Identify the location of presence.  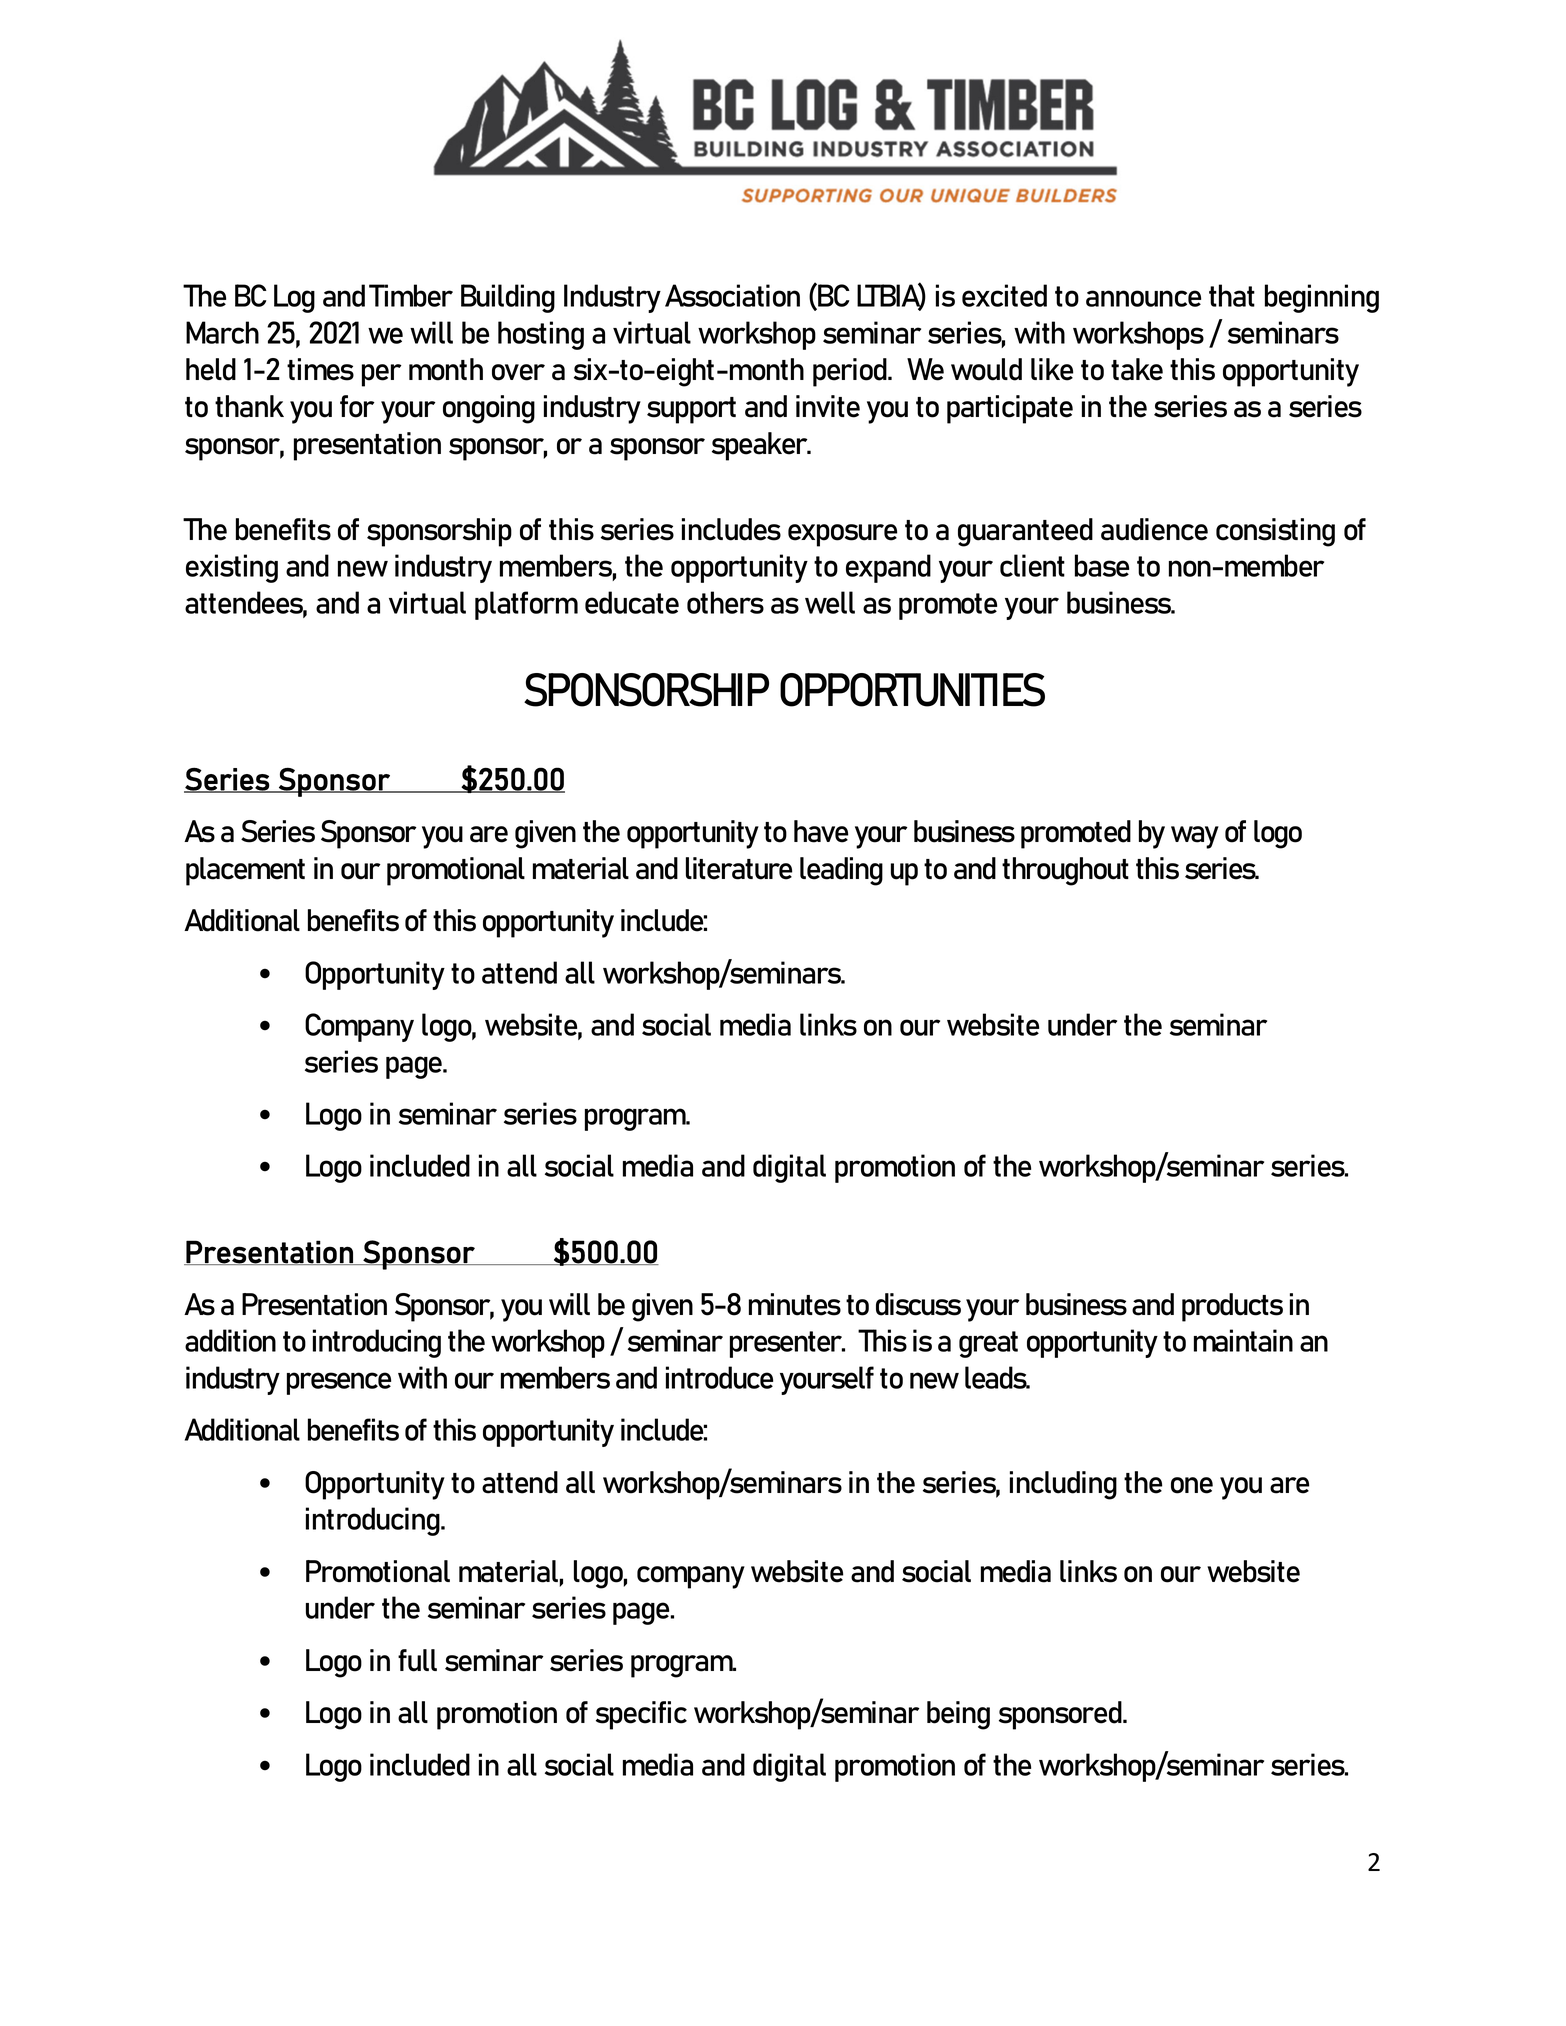
(339, 1383).
